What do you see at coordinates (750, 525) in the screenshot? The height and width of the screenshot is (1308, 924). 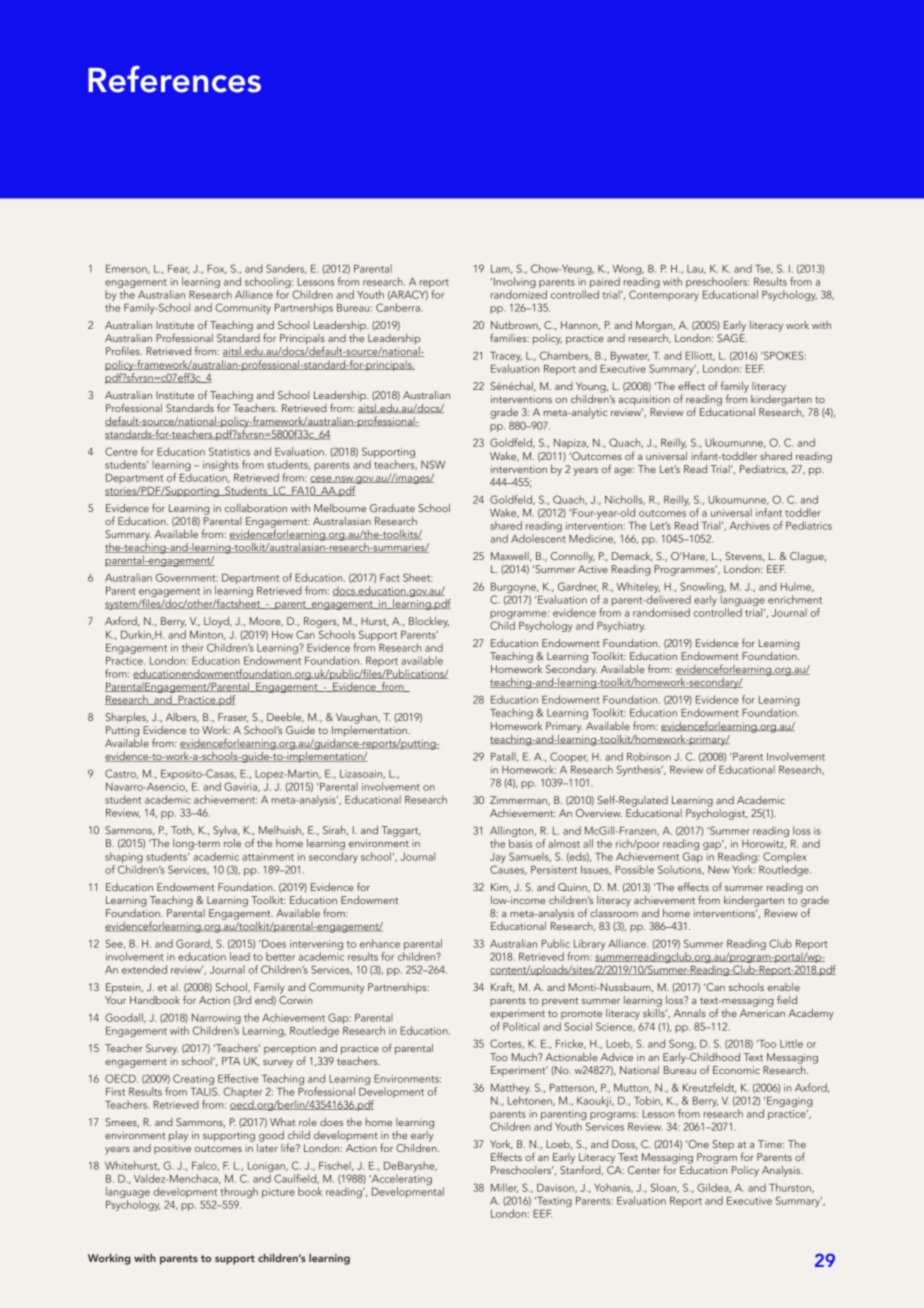 I see `Archives` at bounding box center [750, 525].
